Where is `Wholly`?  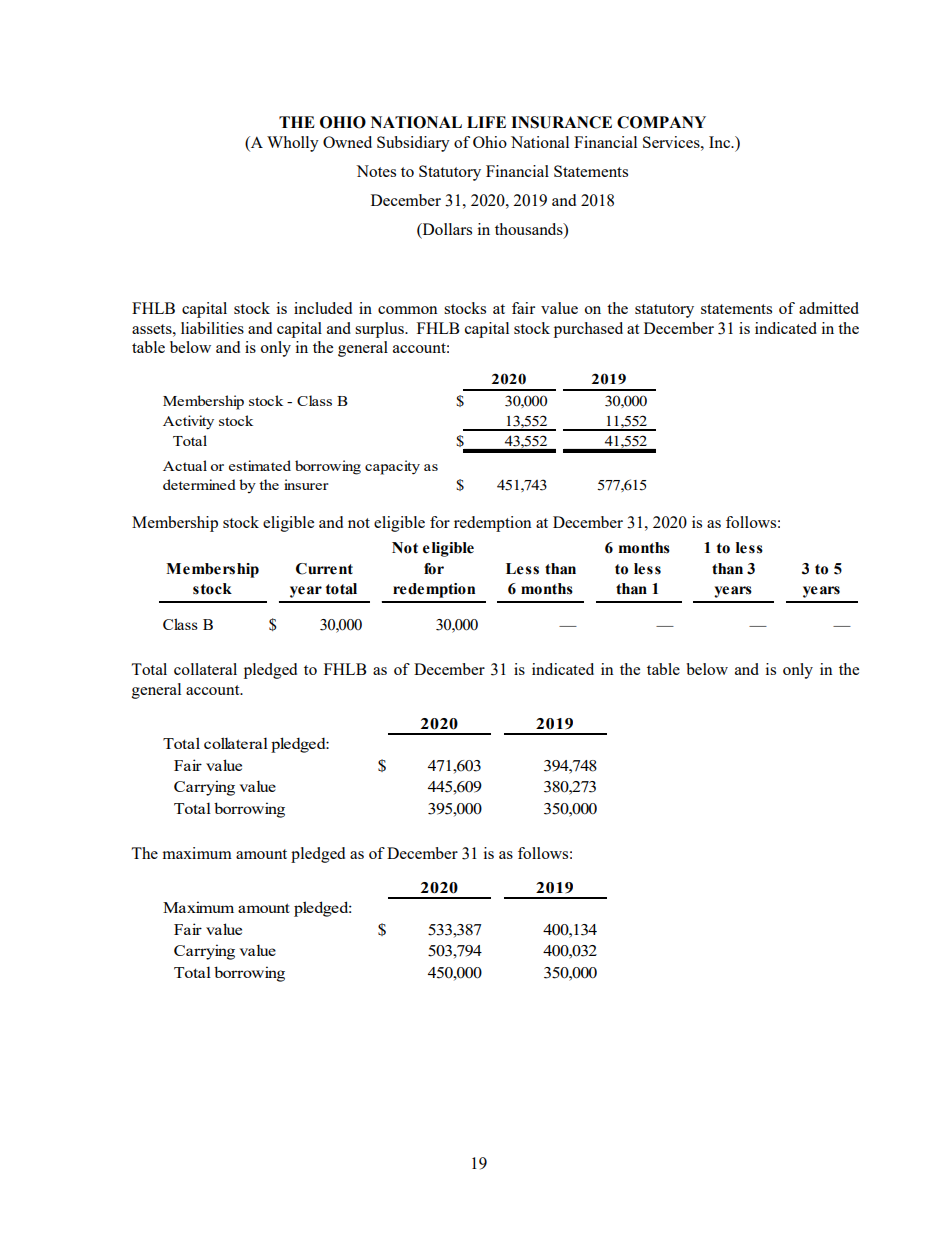
Wholly is located at coordinates (293, 144).
